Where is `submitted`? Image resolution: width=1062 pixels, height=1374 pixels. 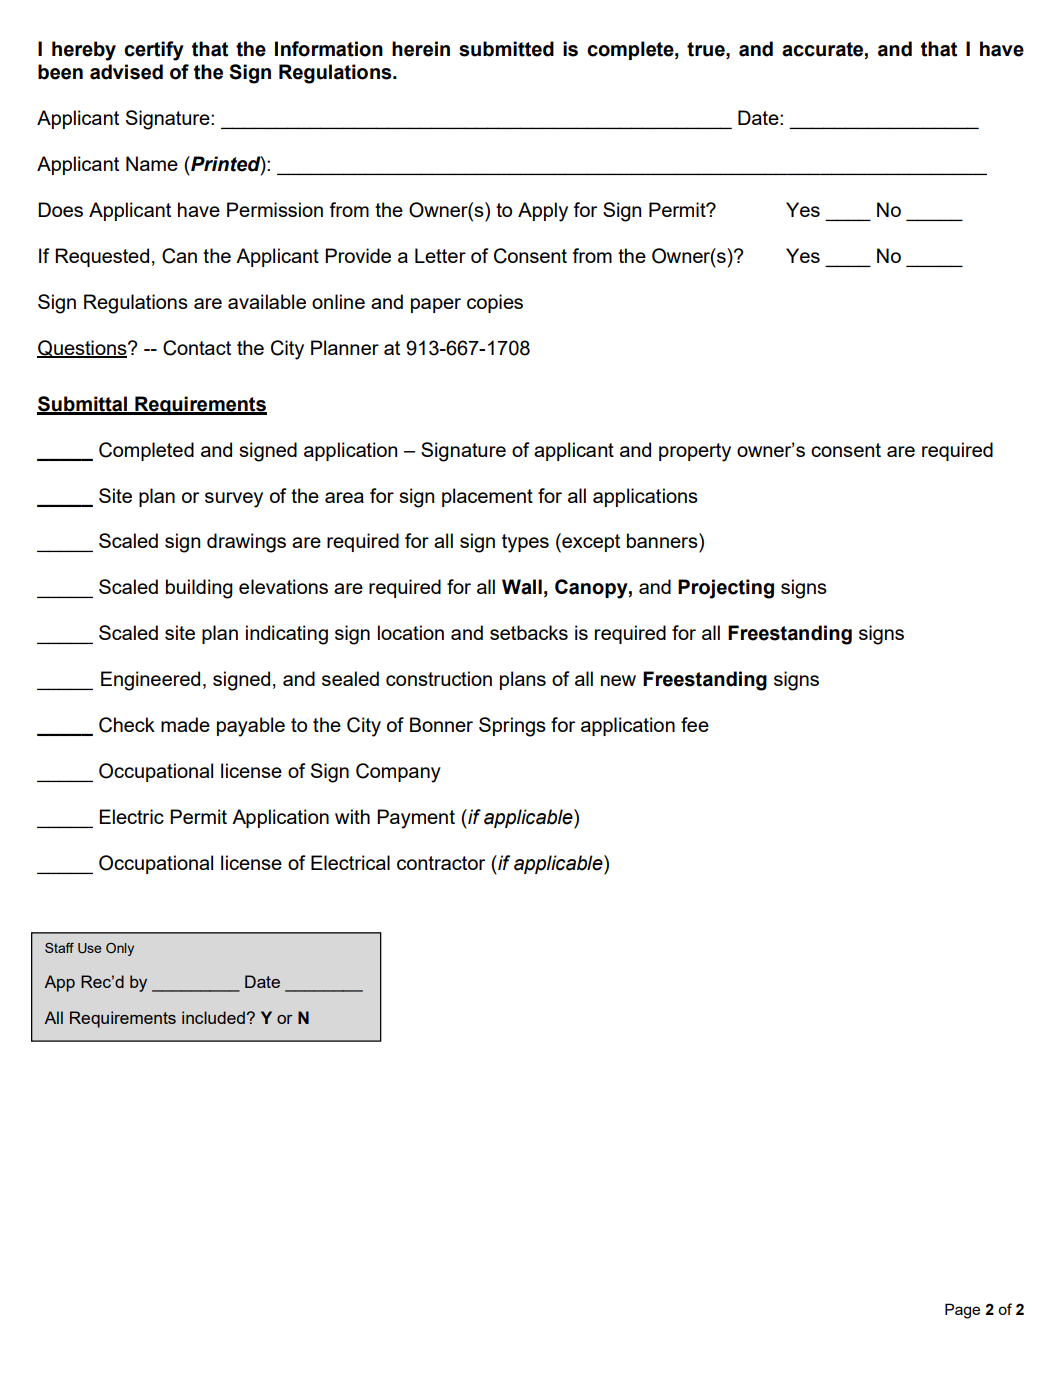
submitted is located at coordinates (506, 49).
